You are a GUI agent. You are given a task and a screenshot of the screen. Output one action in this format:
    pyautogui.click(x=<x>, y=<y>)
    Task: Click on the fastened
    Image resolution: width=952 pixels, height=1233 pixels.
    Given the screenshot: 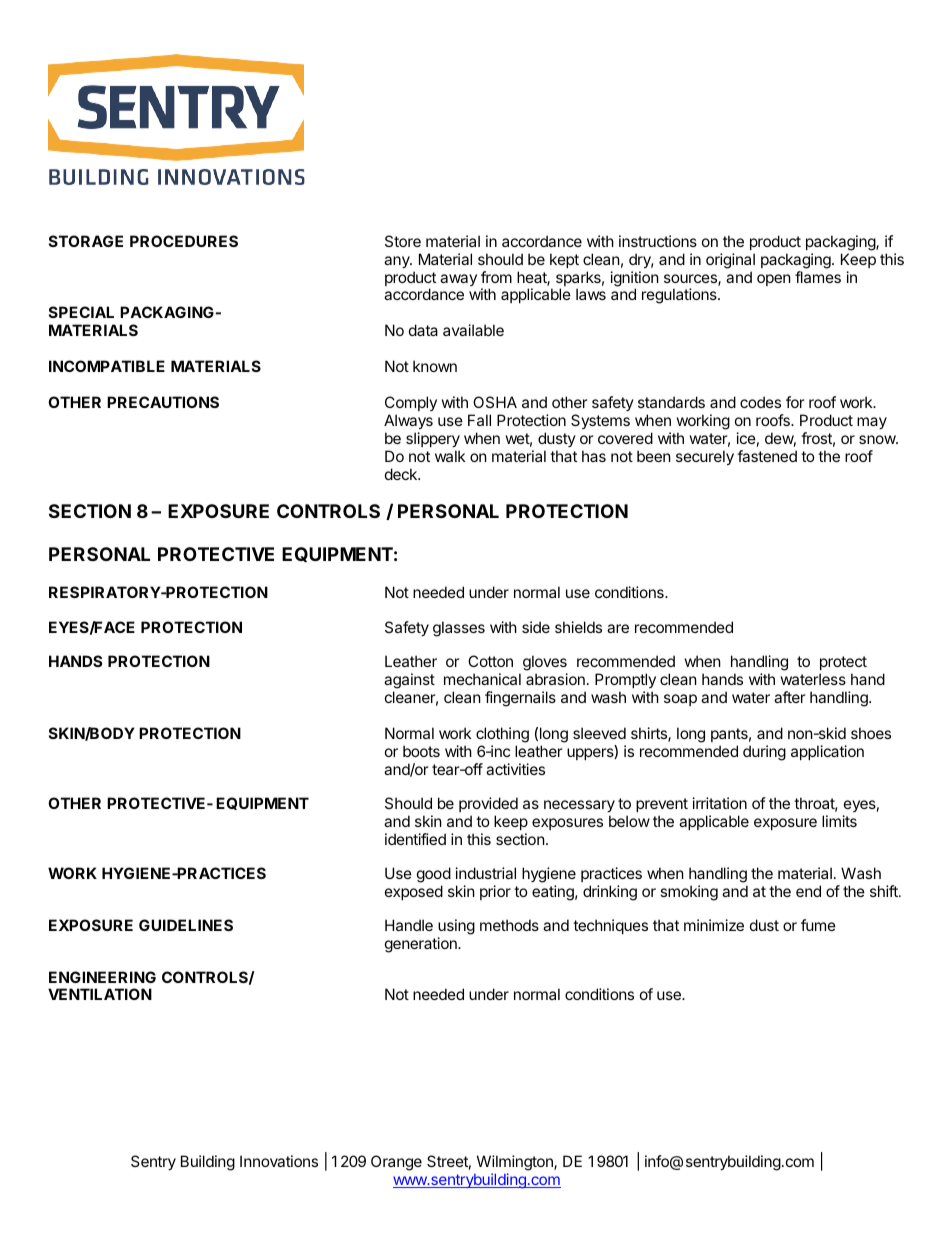 What is the action you would take?
    pyautogui.click(x=767, y=456)
